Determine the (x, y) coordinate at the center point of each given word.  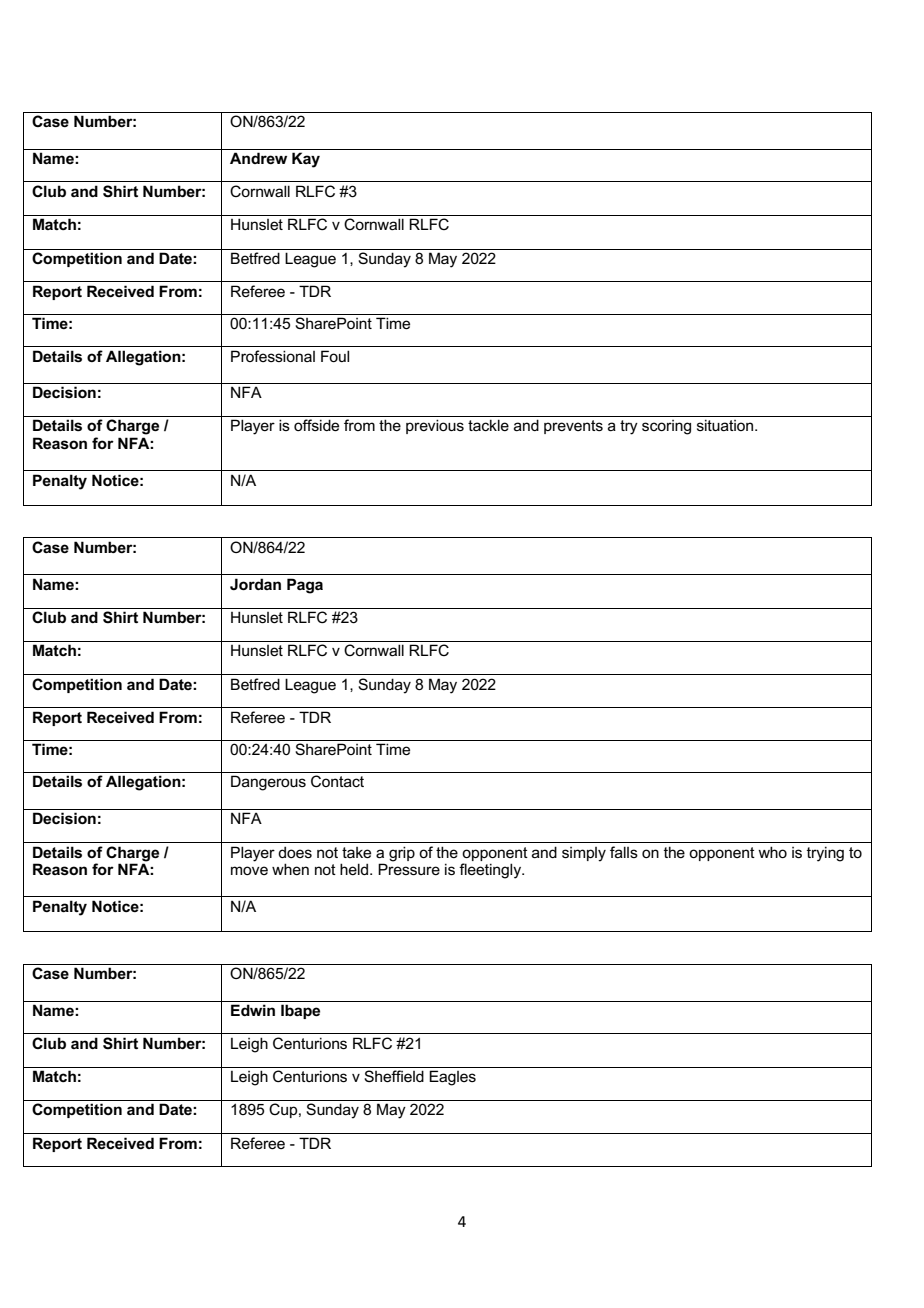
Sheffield (394, 1076)
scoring (666, 427)
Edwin (253, 1010)
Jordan (255, 584)
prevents (573, 427)
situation (726, 425)
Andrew (258, 158)
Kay (306, 160)
